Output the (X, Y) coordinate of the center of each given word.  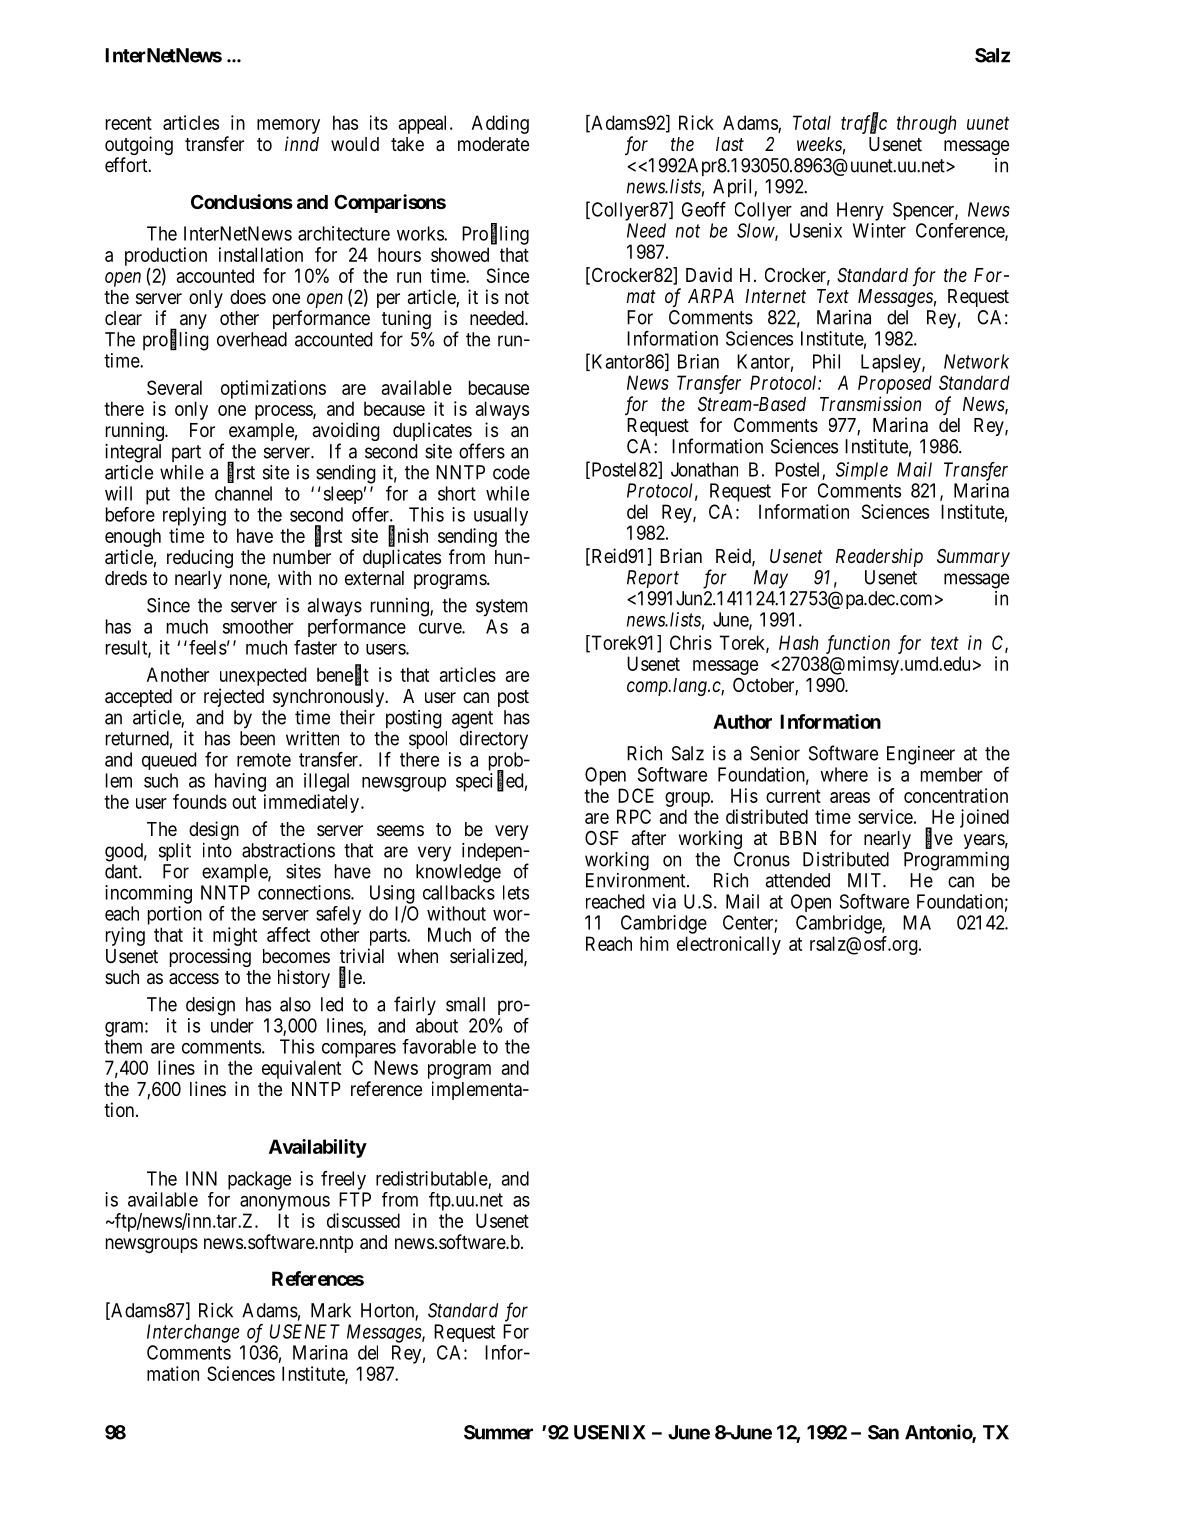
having (240, 782)
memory (288, 126)
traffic (864, 124)
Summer (498, 1432)
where (844, 774)
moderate (493, 144)
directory (494, 740)
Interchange (193, 1333)
